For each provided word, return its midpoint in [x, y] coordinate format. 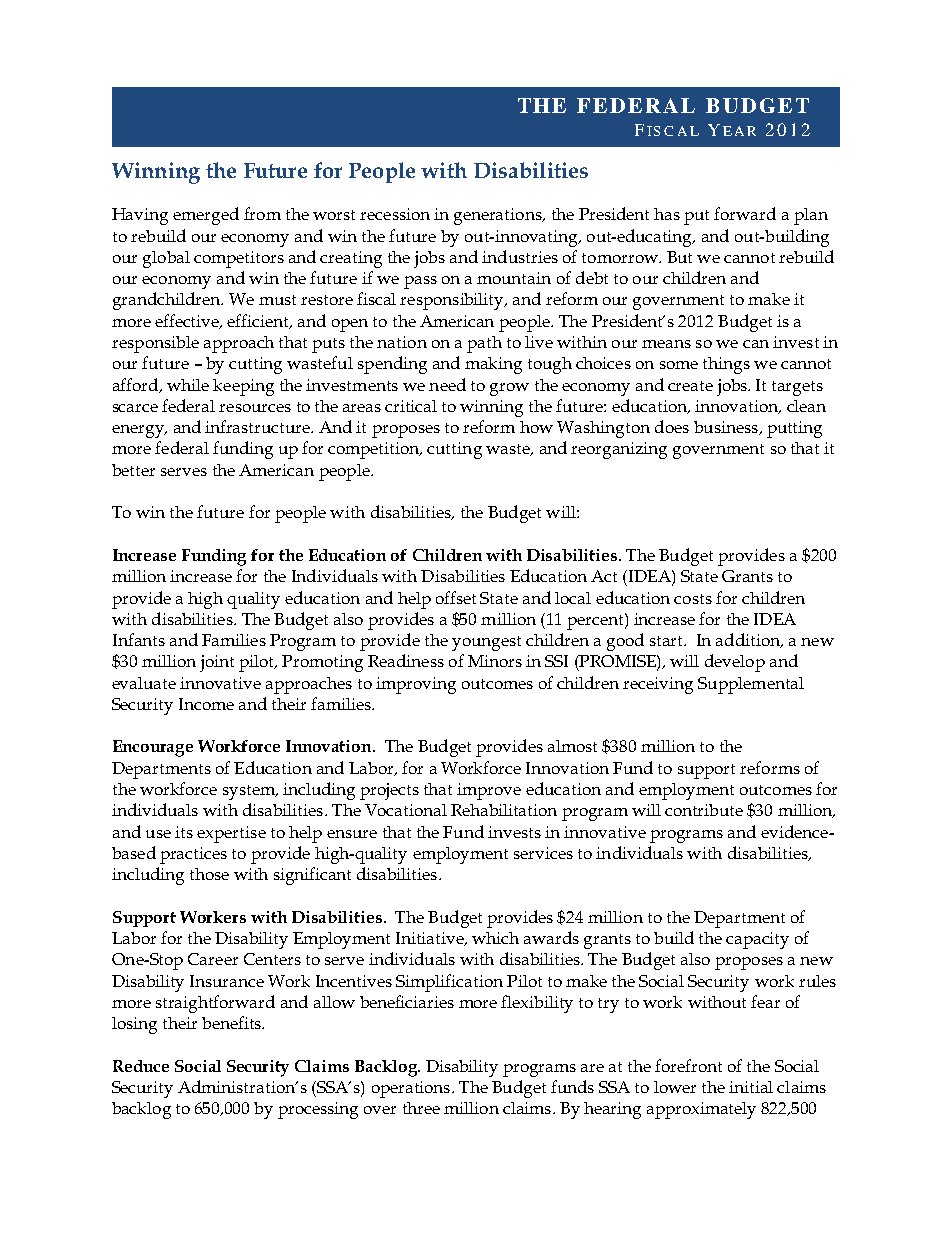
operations [412, 1089]
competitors [239, 259]
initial [751, 1087]
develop [735, 663]
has [667, 214]
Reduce [141, 1066]
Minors [495, 661]
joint [217, 663]
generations [499, 216]
